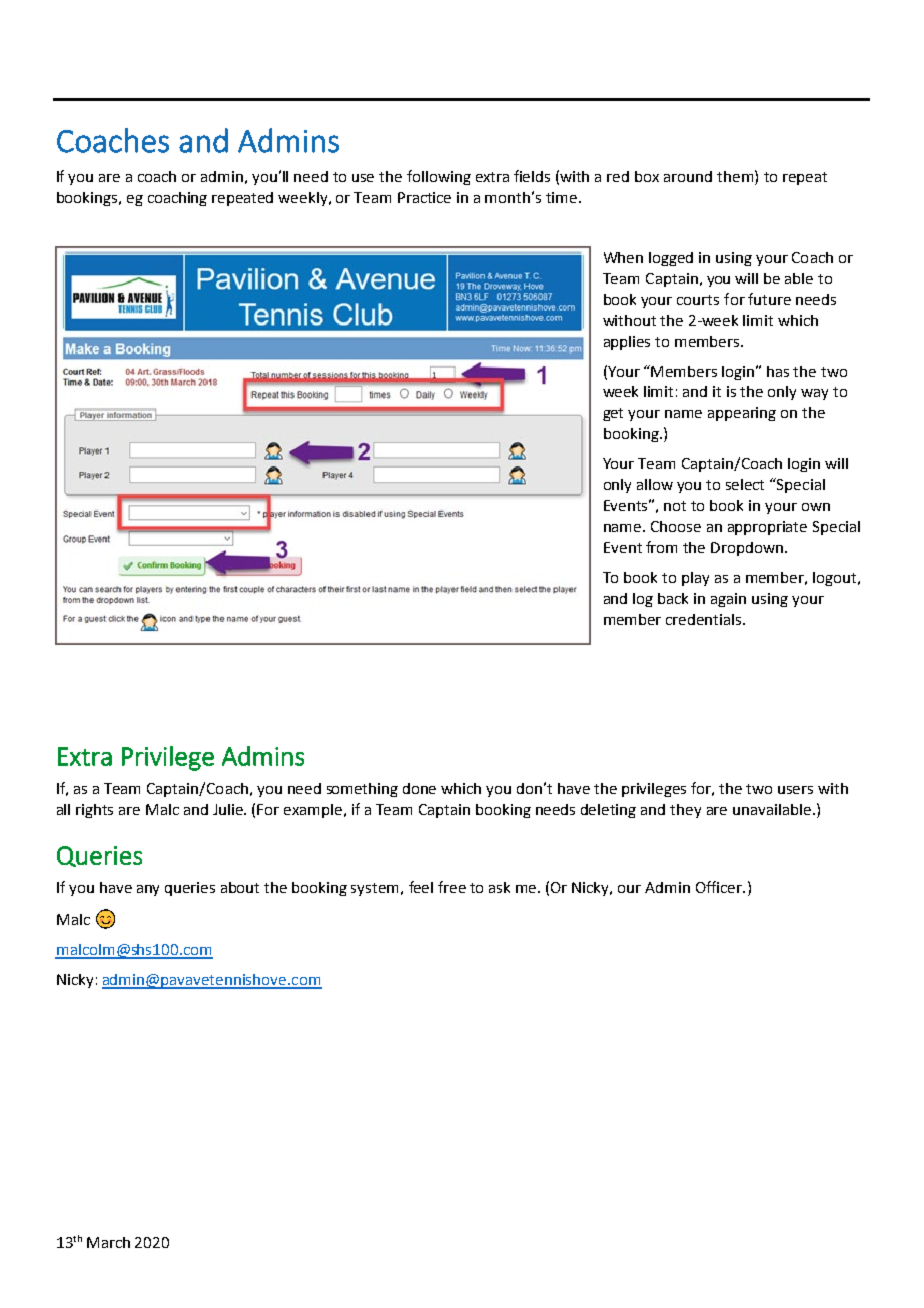 Image resolution: width=924 pixels, height=1308 pixels. I want to click on March, so click(108, 1242).
